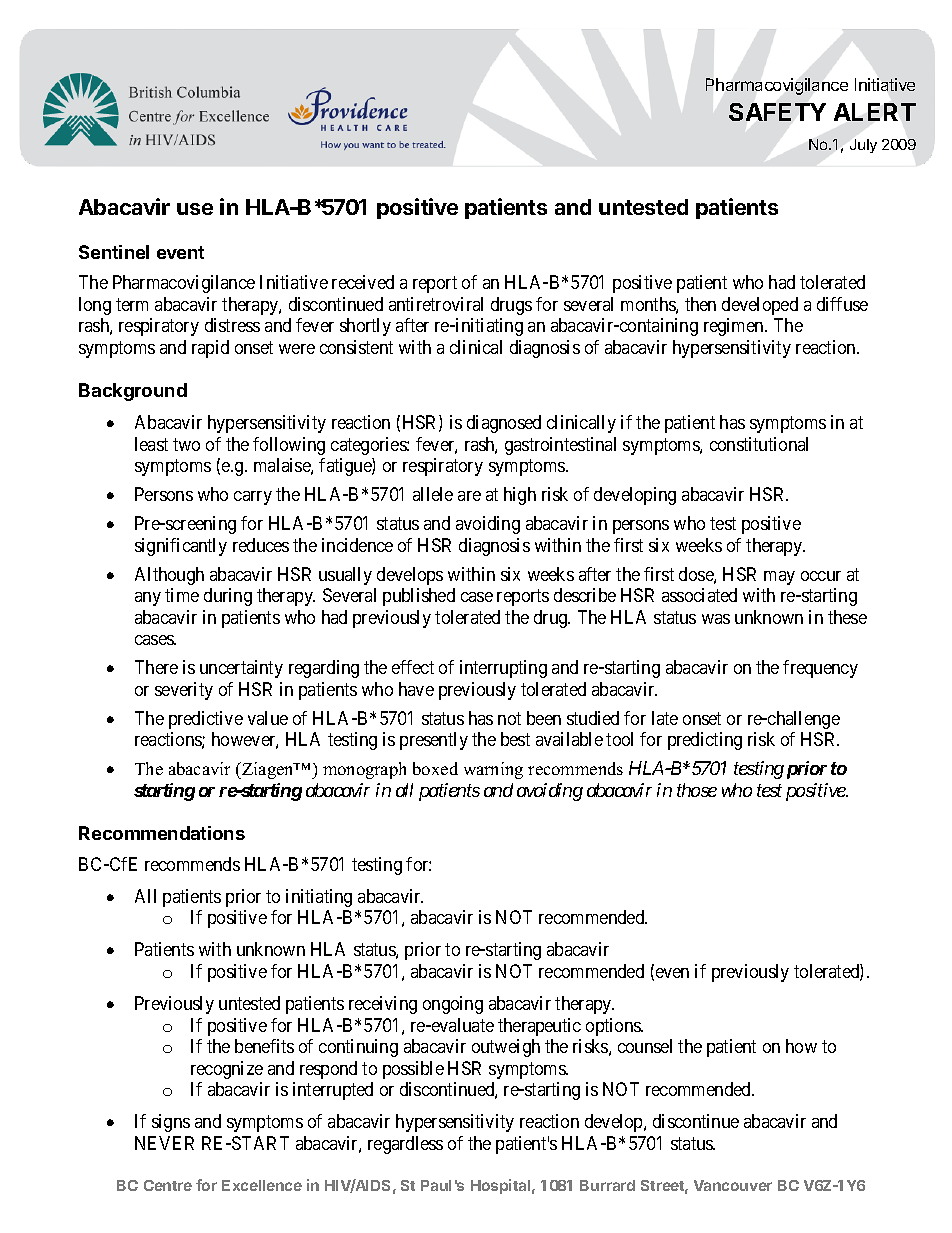 The height and width of the document is (1233, 952). Describe the element at coordinates (503, 669) in the document. I see `interrupting` at that location.
